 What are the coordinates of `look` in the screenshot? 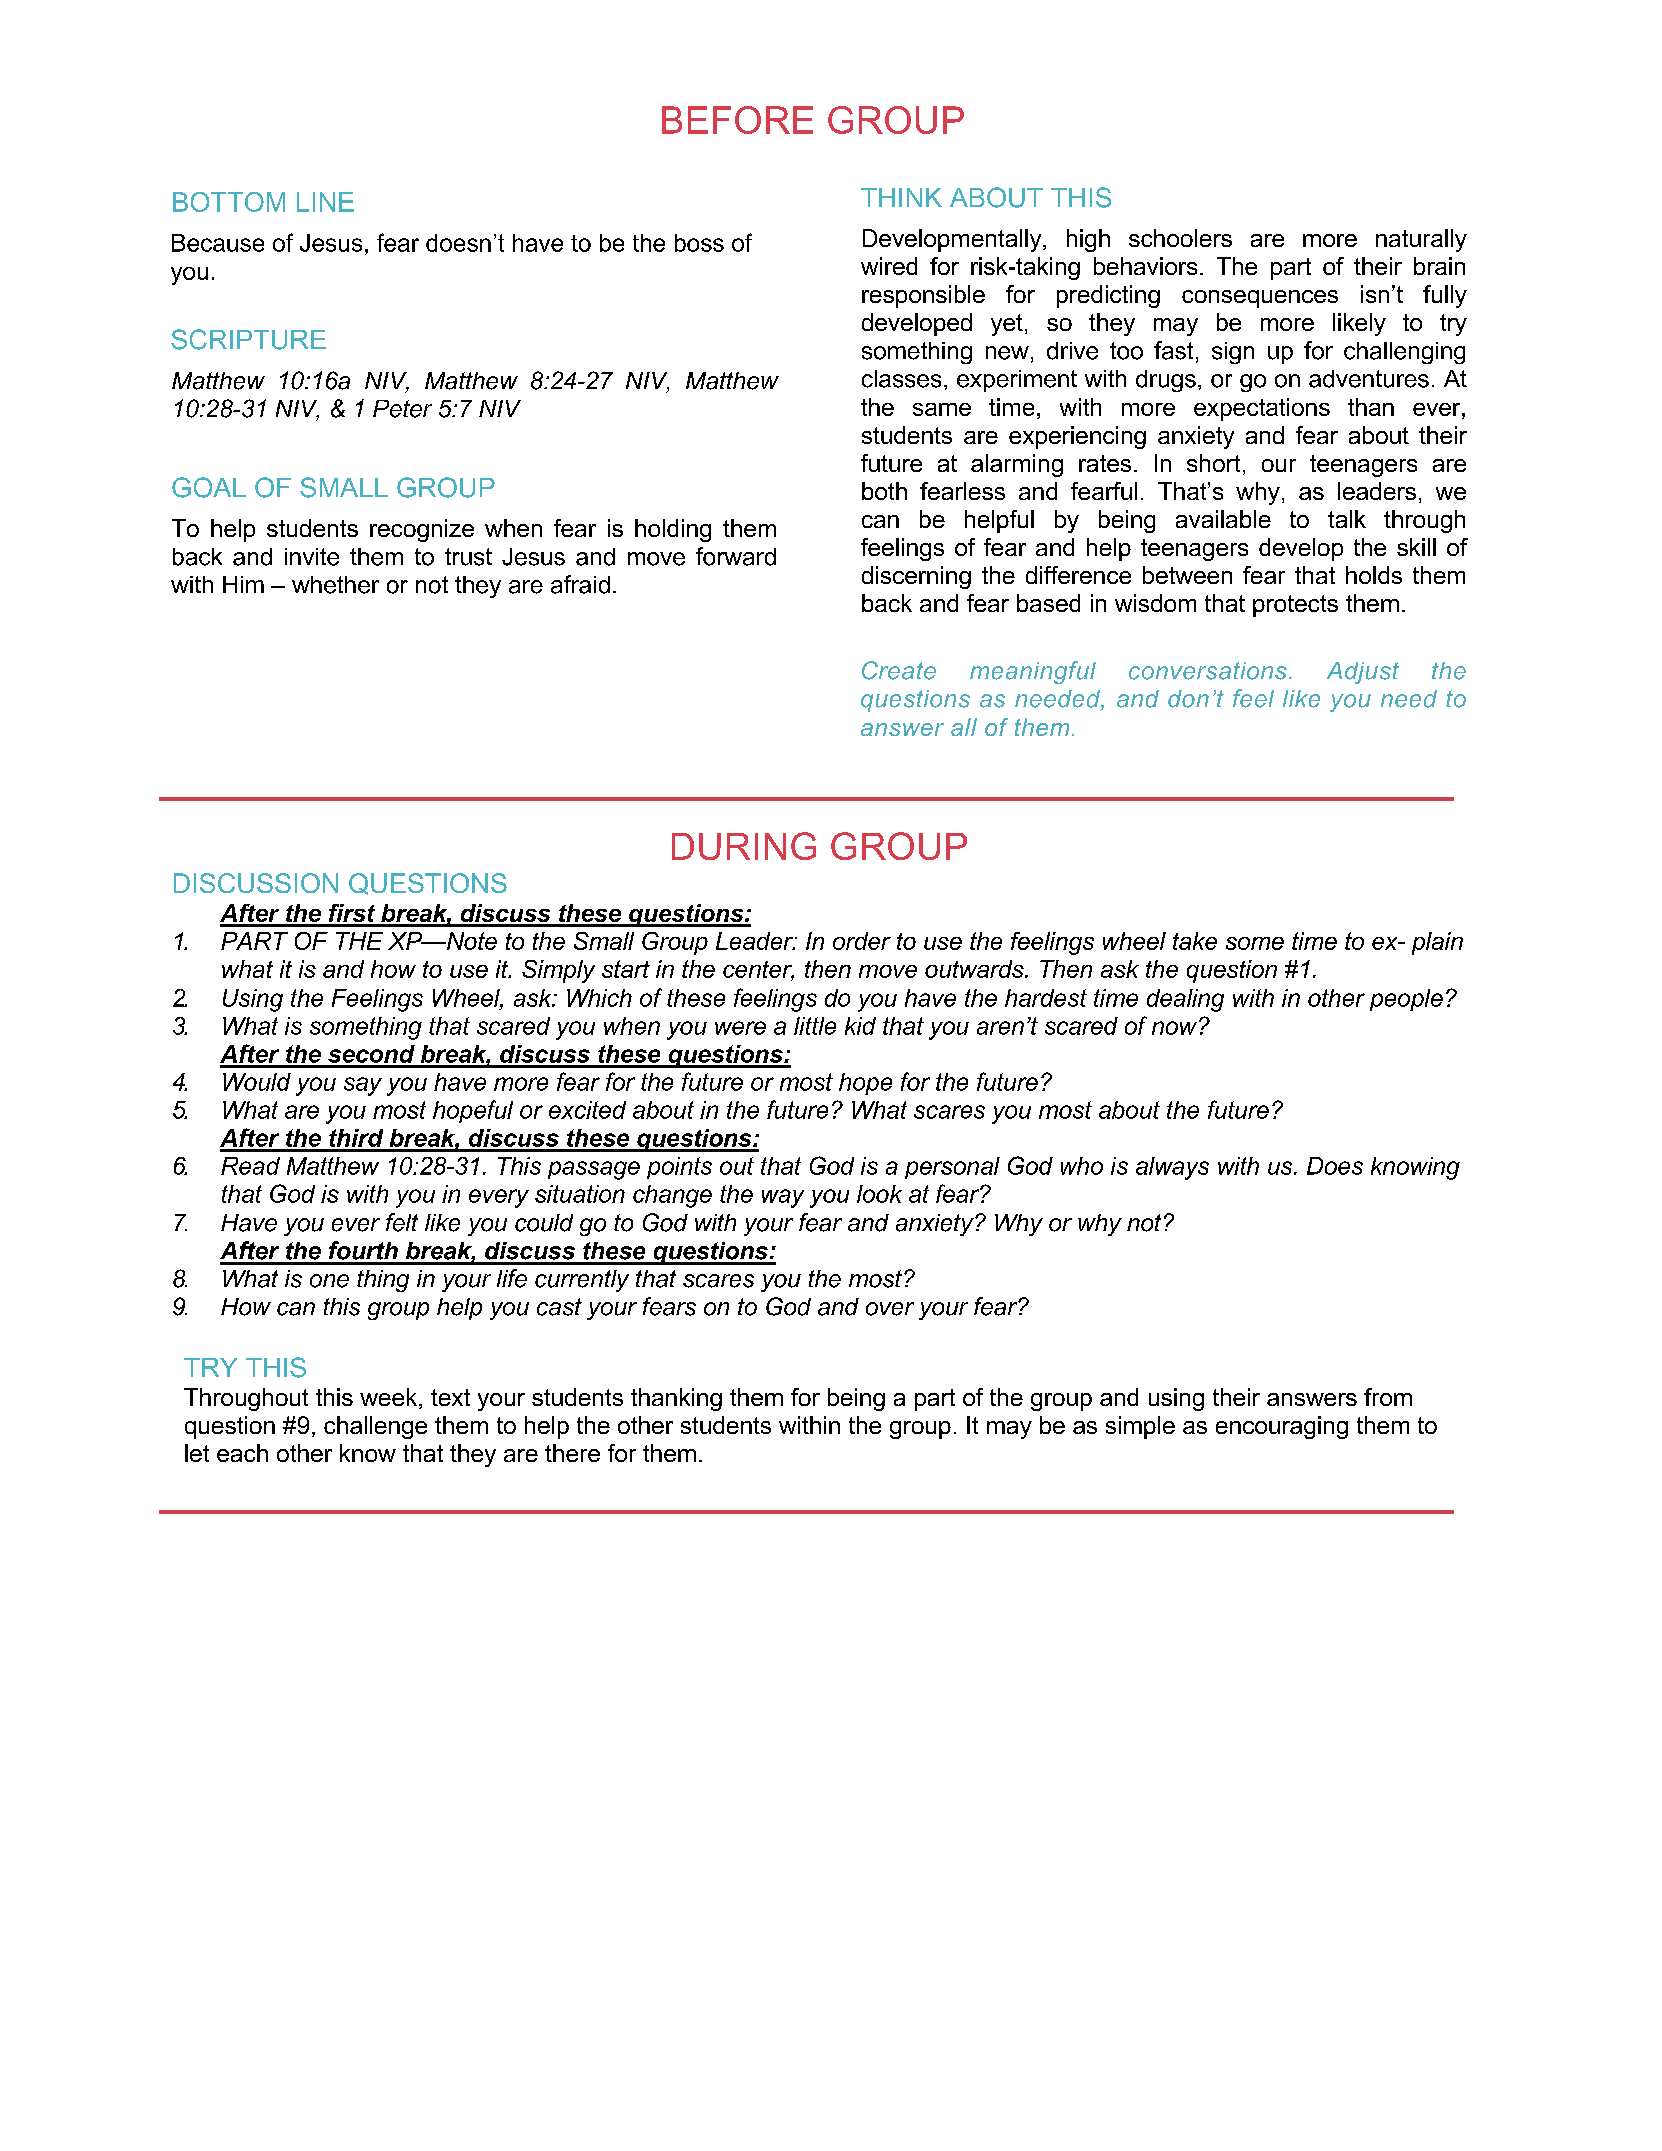 It's located at (879, 1194).
